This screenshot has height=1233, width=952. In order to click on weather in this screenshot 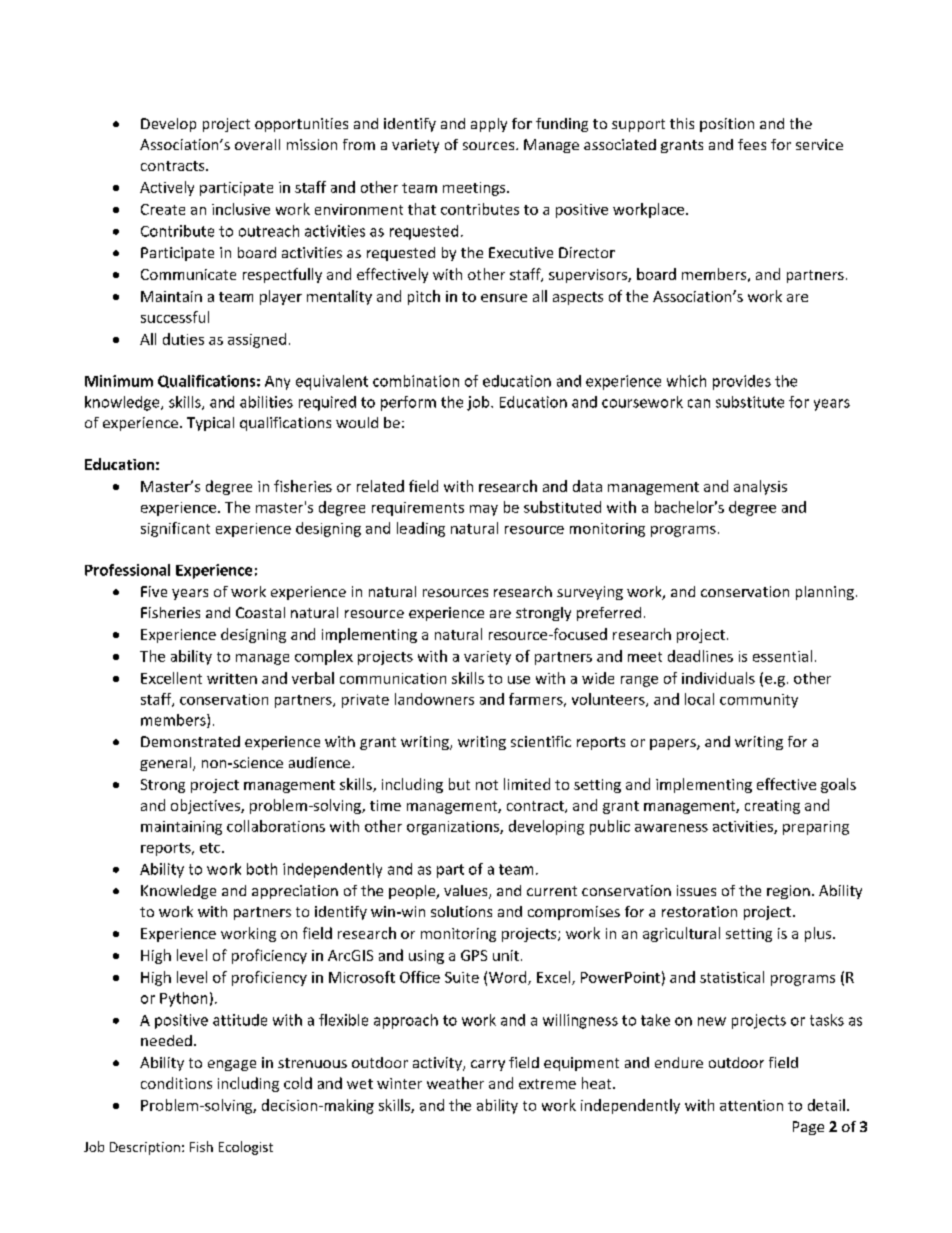, I will do `click(455, 1083)`.
